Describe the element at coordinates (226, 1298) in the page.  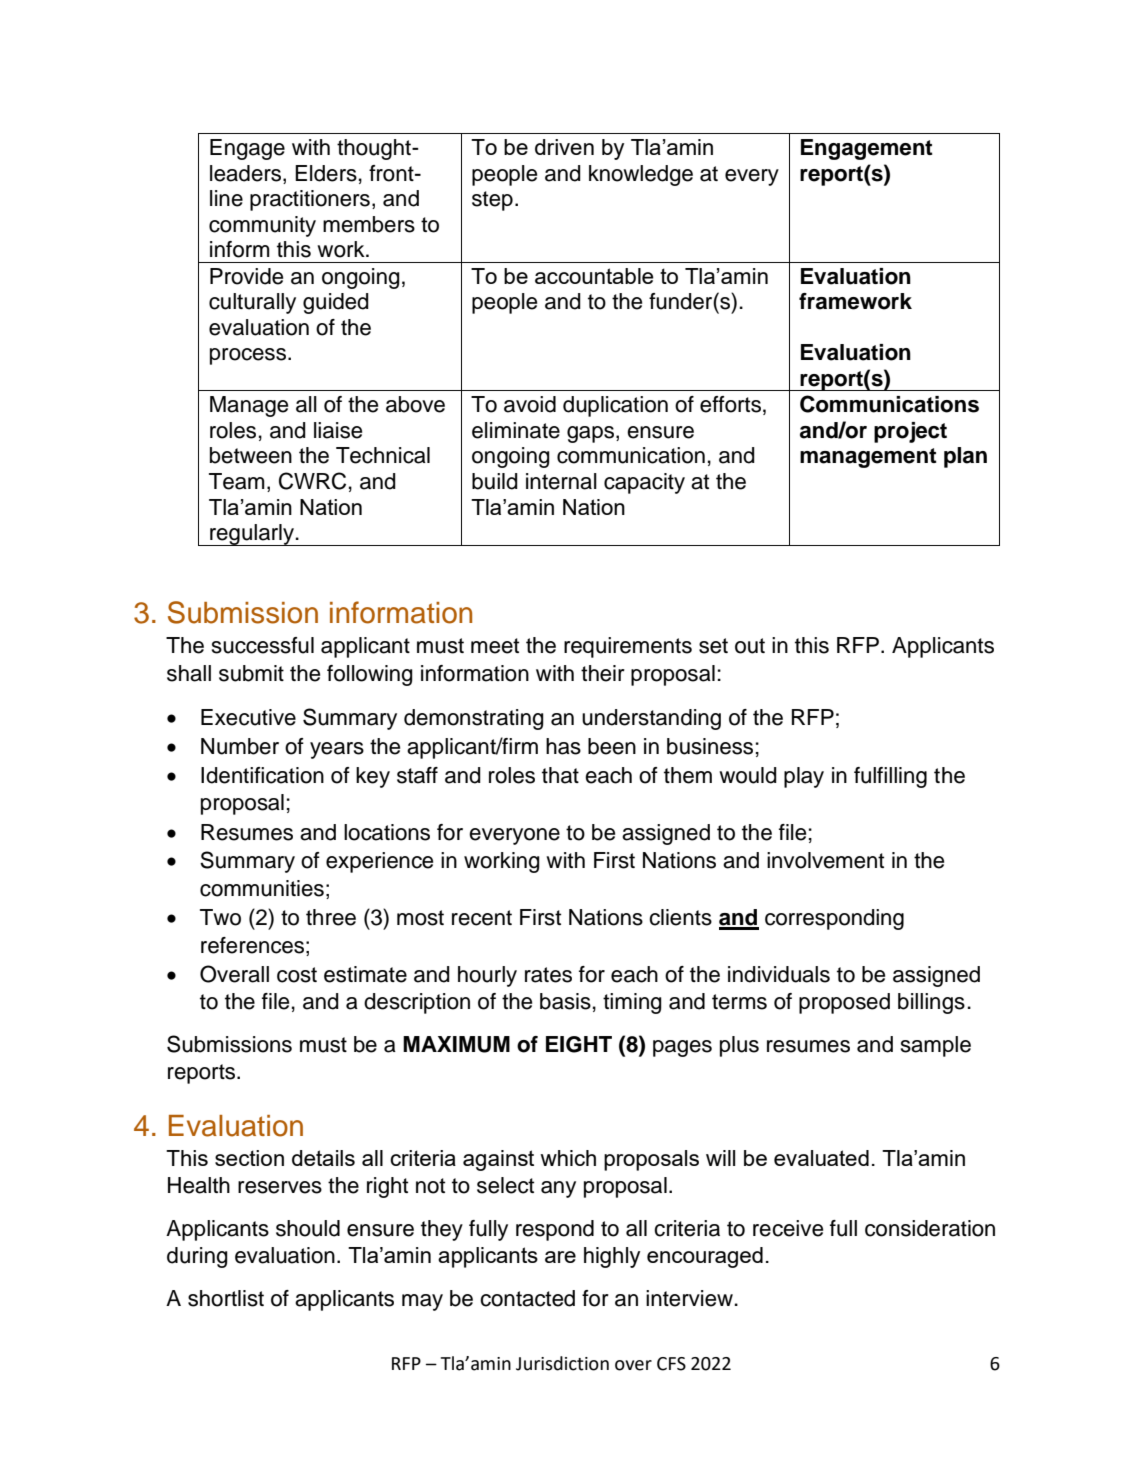
I see `shortlist` at that location.
